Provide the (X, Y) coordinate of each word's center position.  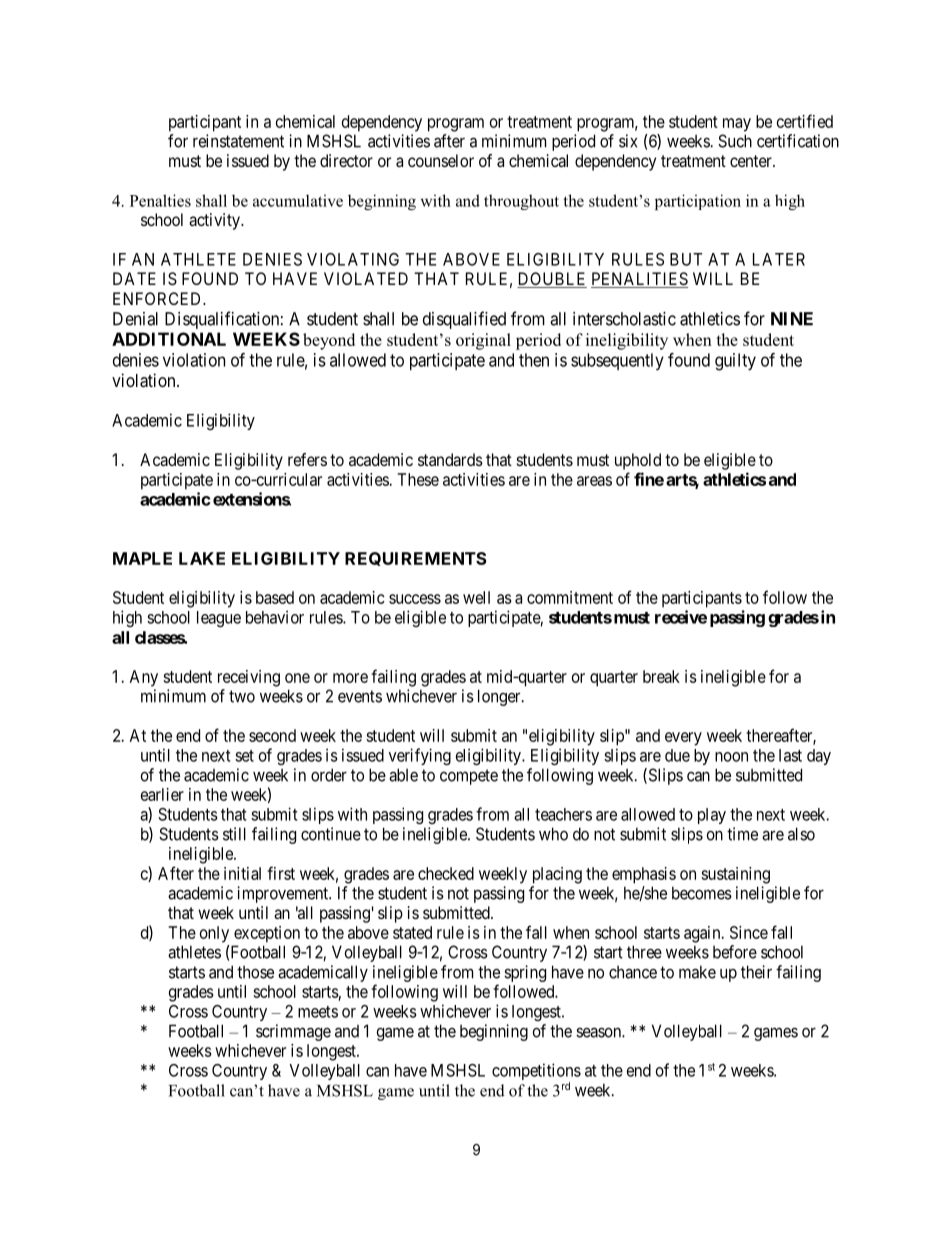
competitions (536, 1073)
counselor (441, 160)
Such (735, 141)
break (661, 676)
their (756, 972)
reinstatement (238, 141)
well (476, 597)
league (219, 619)
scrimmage (293, 1032)
